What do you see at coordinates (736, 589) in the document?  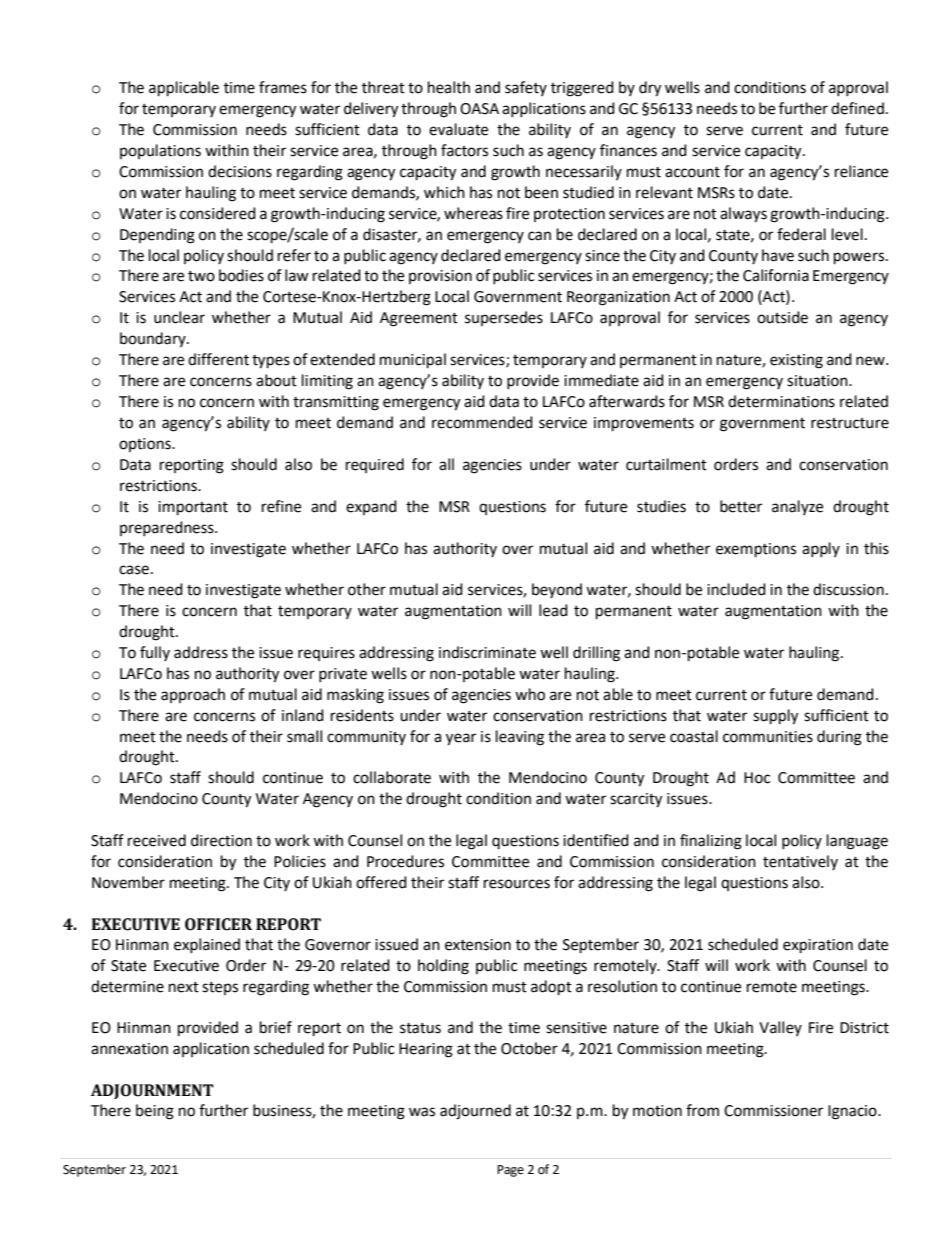 I see `included` at bounding box center [736, 589].
